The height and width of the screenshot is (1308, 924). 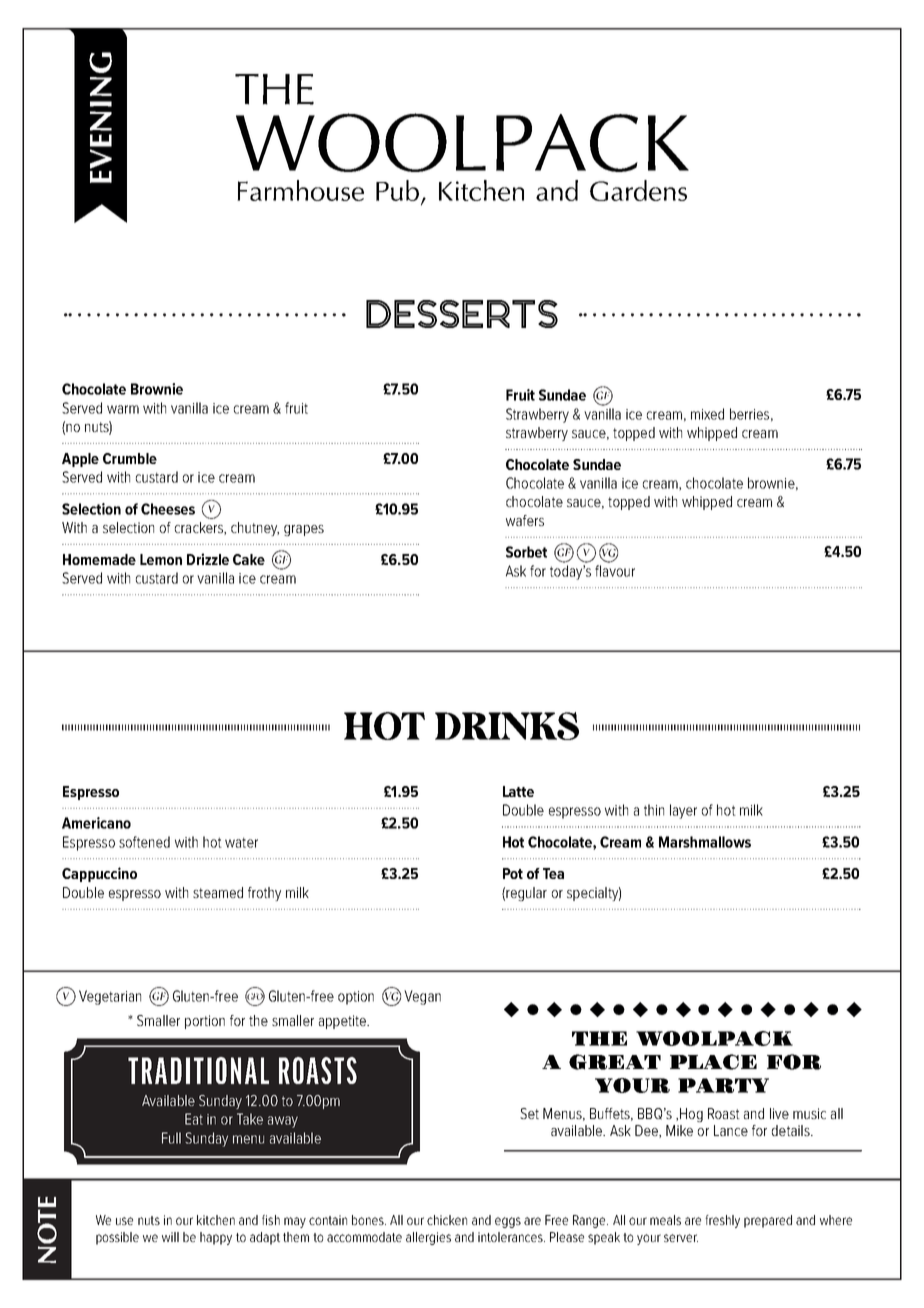 I want to click on softened, so click(x=144, y=842).
